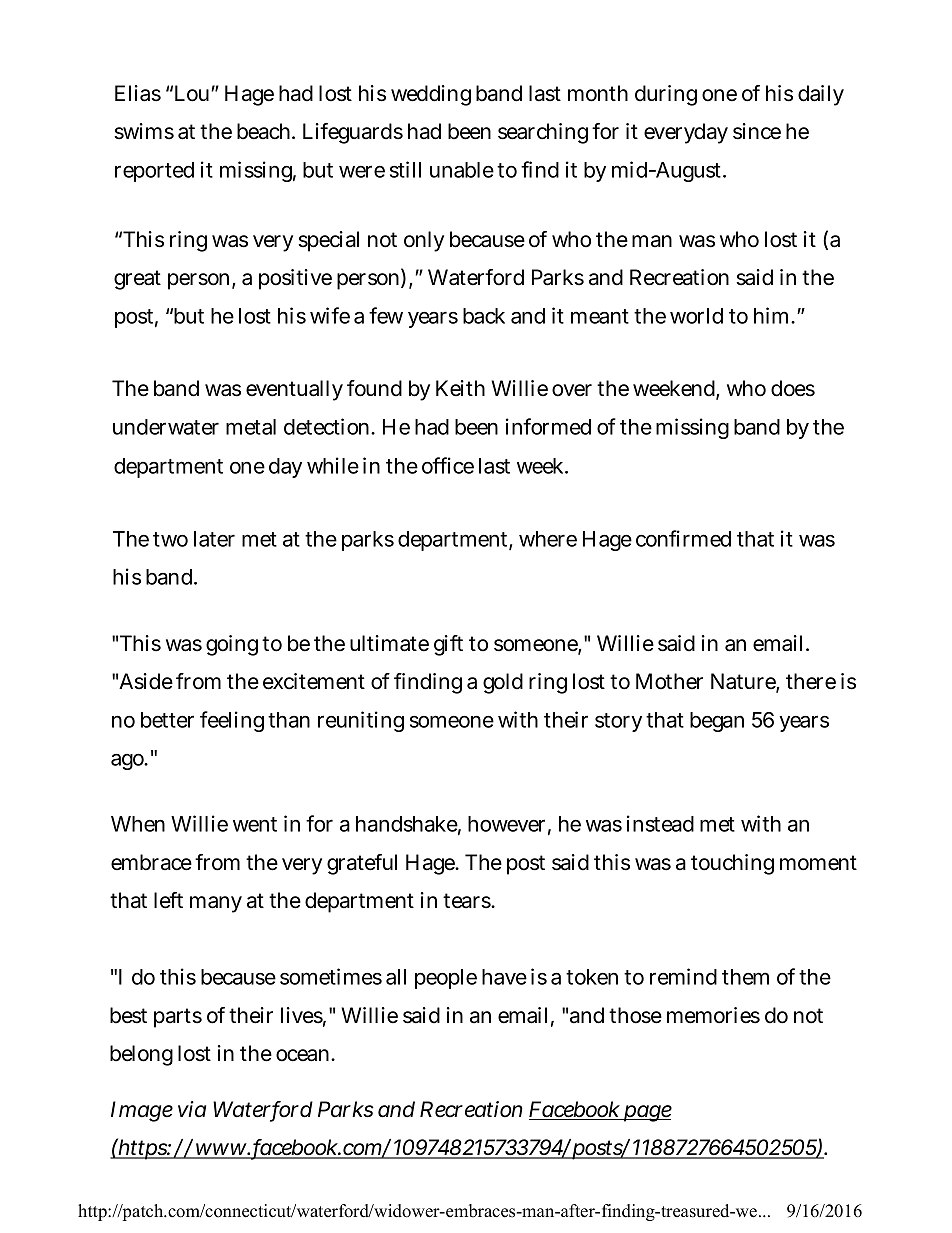 The height and width of the page is (1233, 952). What do you see at coordinates (446, 979) in the page?
I see `people` at bounding box center [446, 979].
